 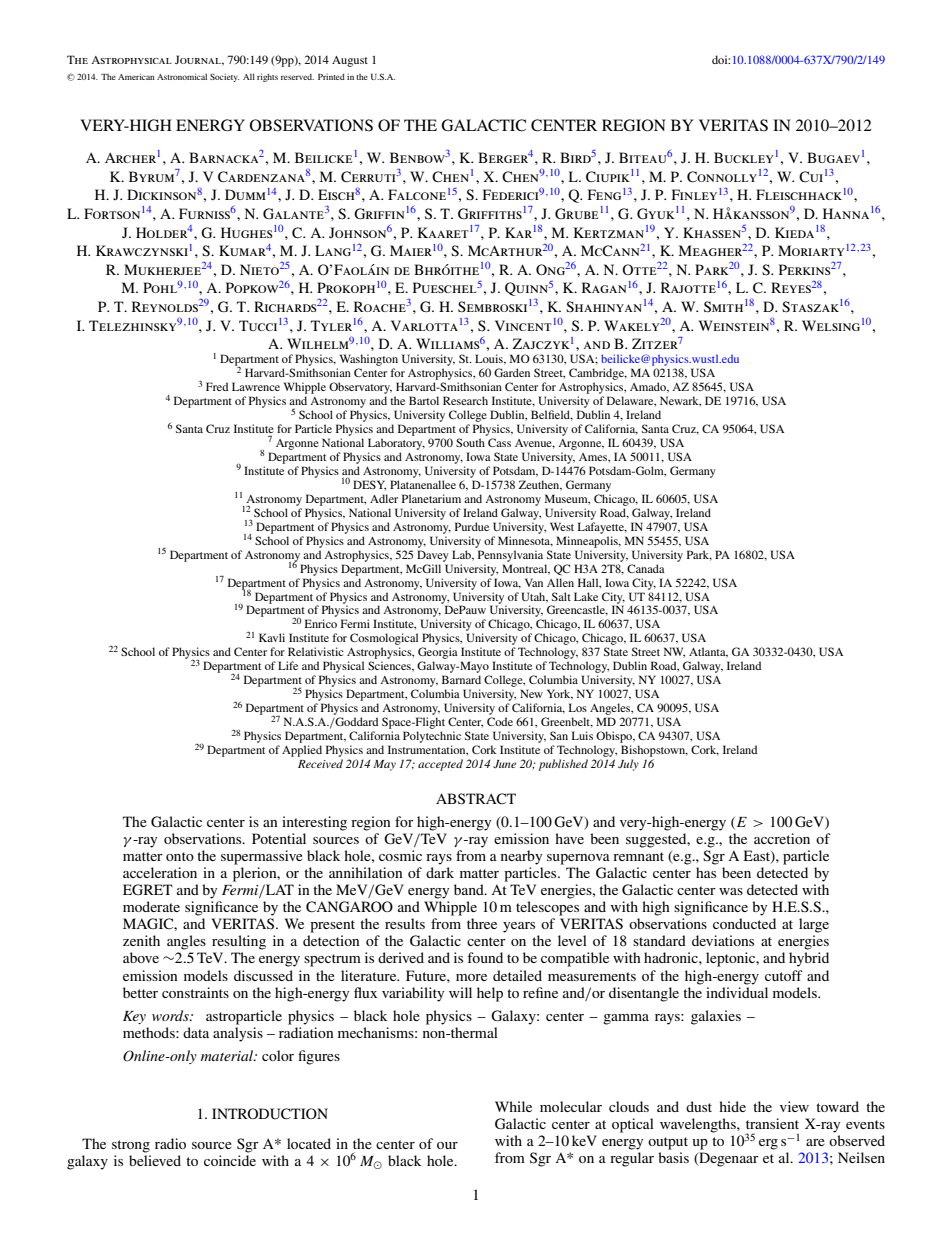 What do you see at coordinates (224, 77) in the screenshot?
I see `Society` at bounding box center [224, 77].
